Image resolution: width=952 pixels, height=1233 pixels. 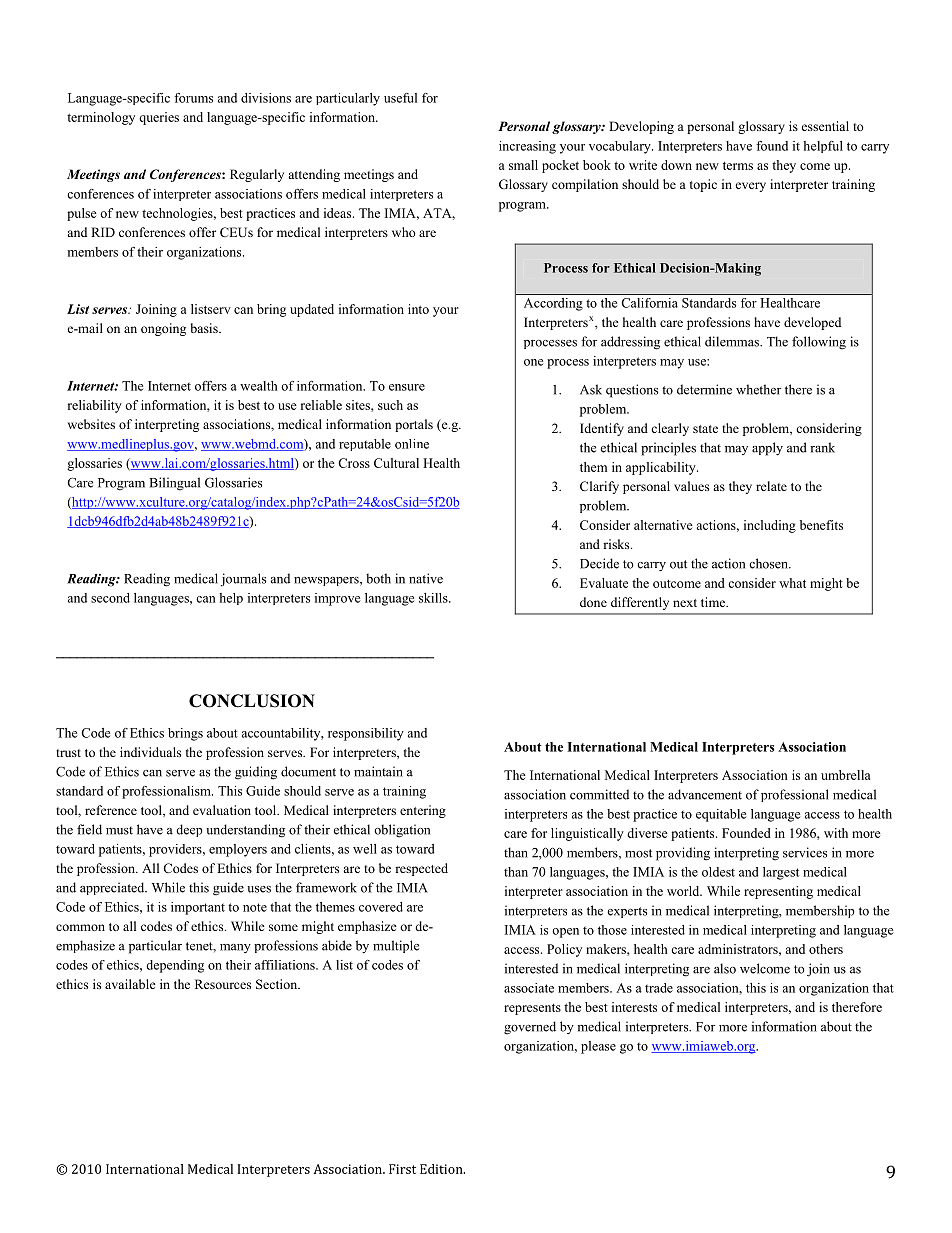 I want to click on online, so click(x=412, y=444).
